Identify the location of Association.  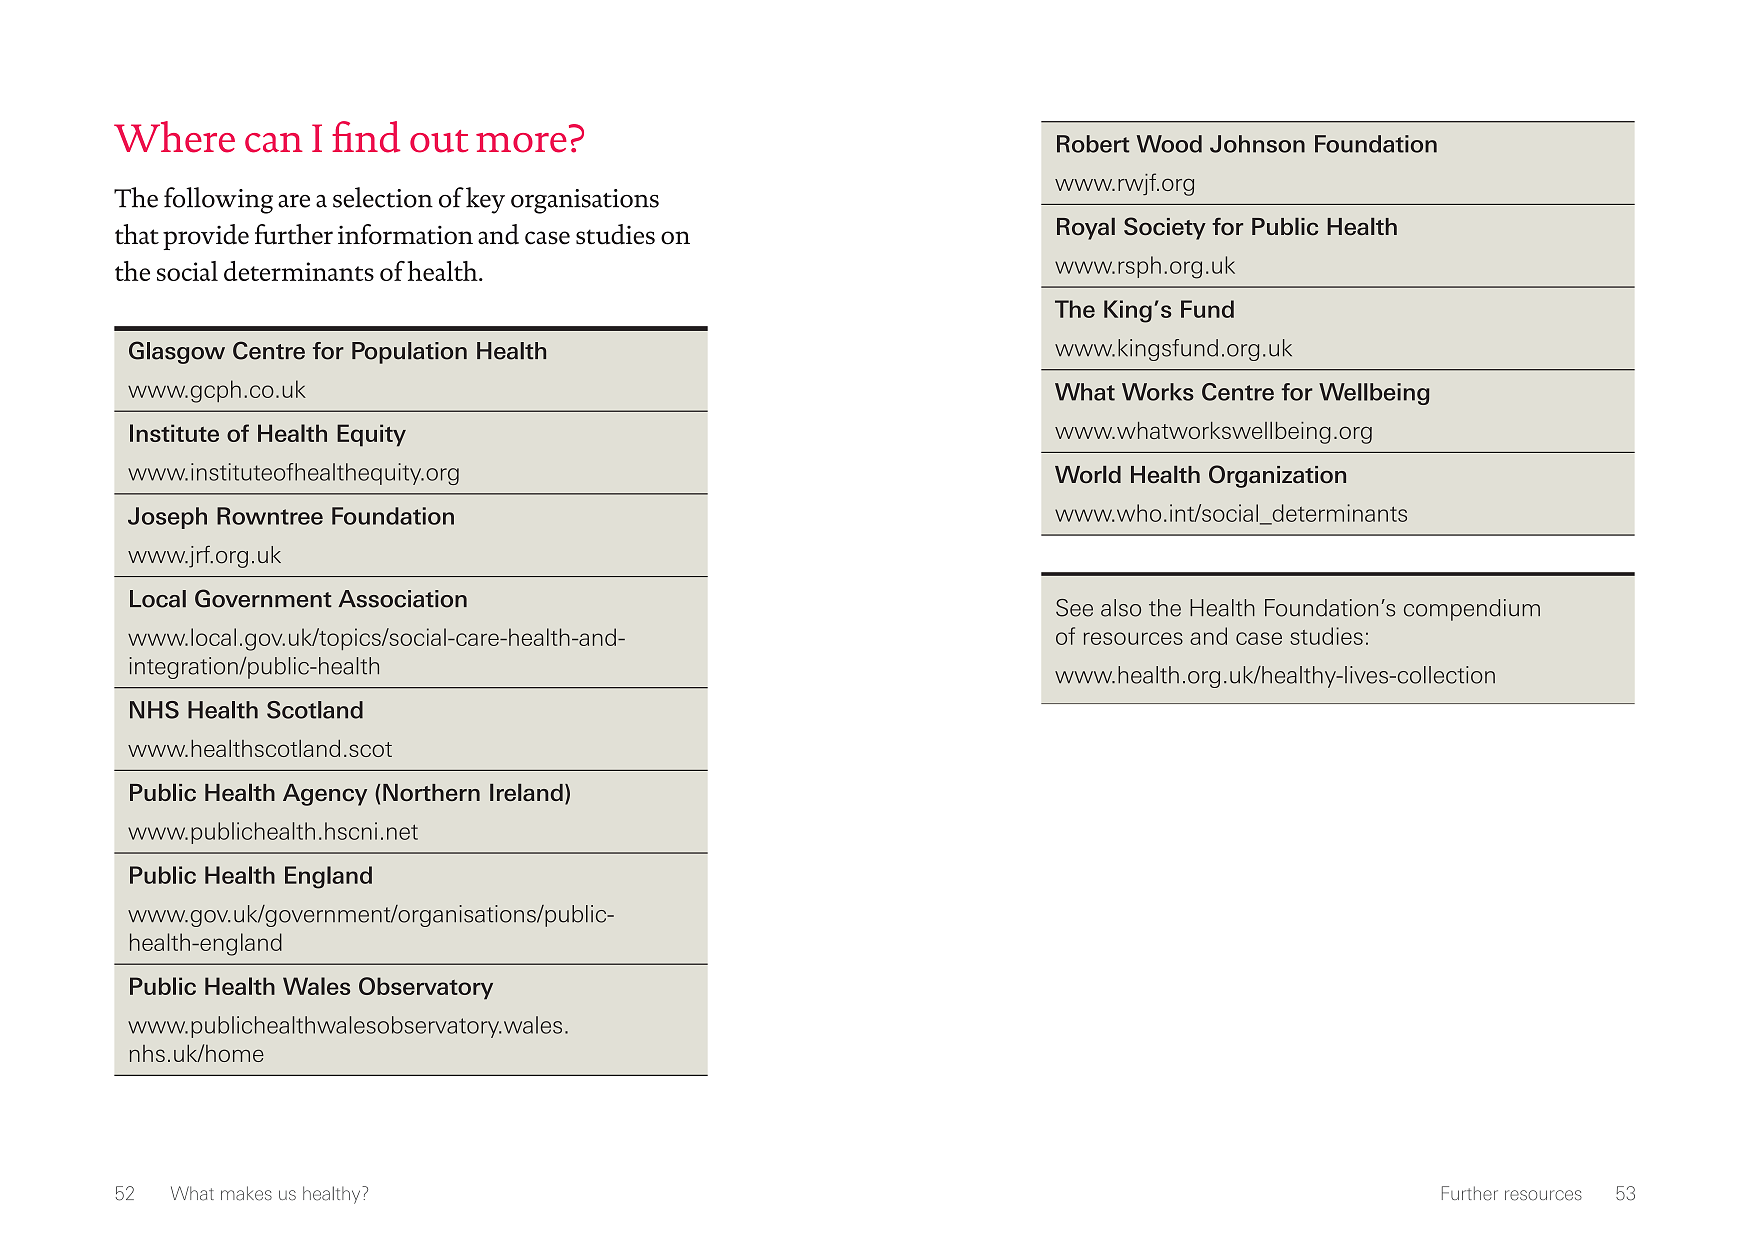
(402, 599).
